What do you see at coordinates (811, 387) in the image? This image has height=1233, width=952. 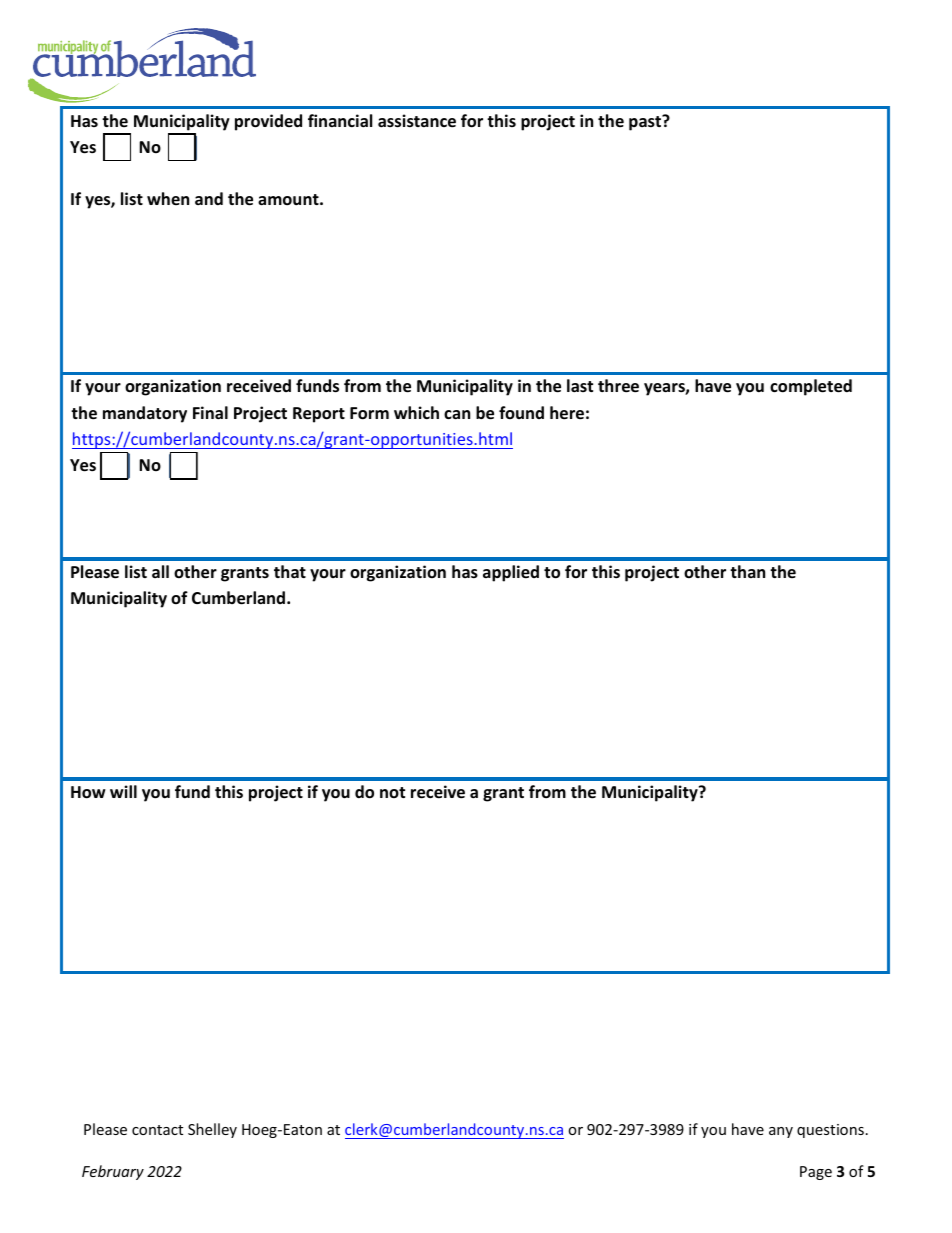 I see `completed` at bounding box center [811, 387].
